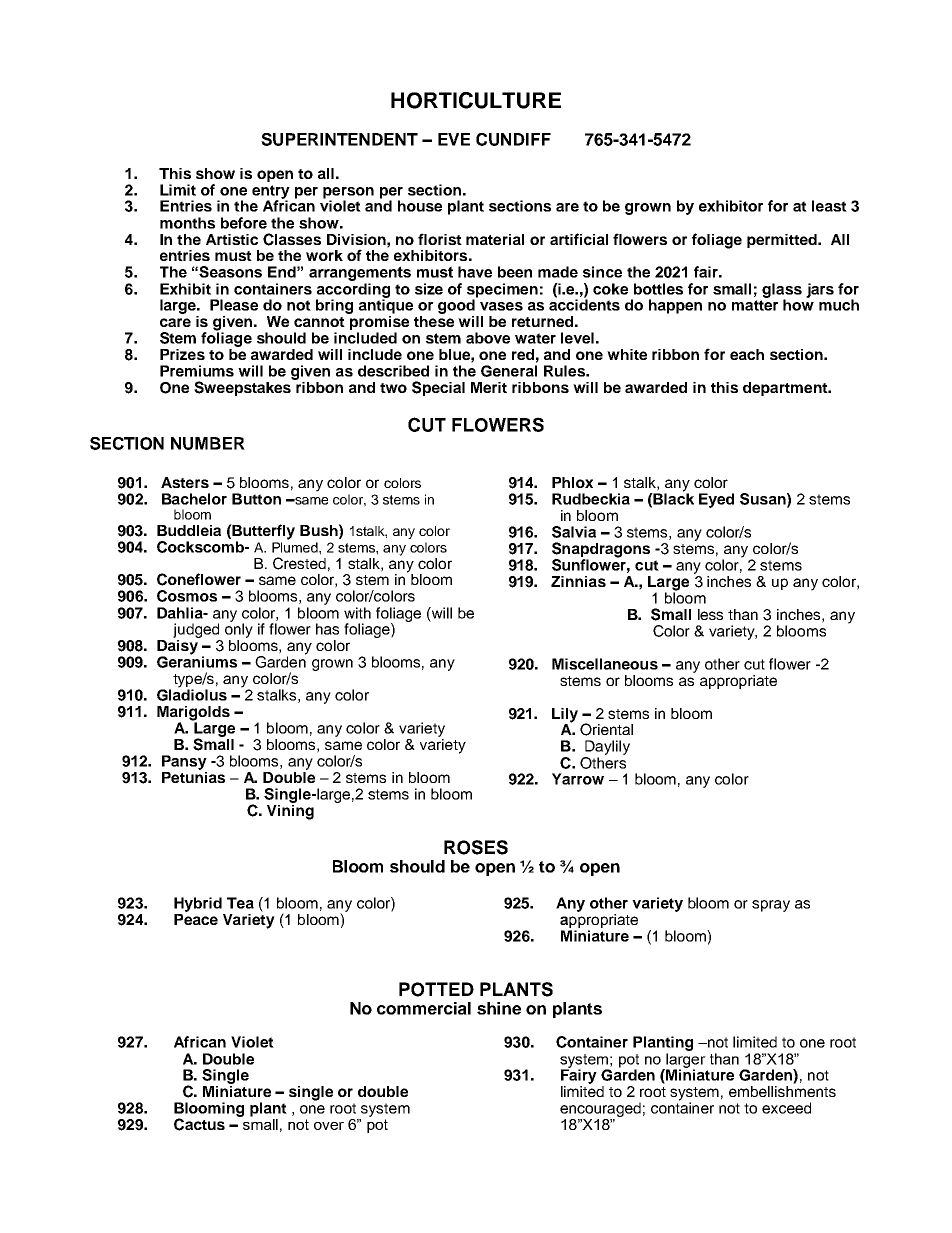 The width and height of the screenshot is (952, 1233). I want to click on Oriental, so click(606, 729).
